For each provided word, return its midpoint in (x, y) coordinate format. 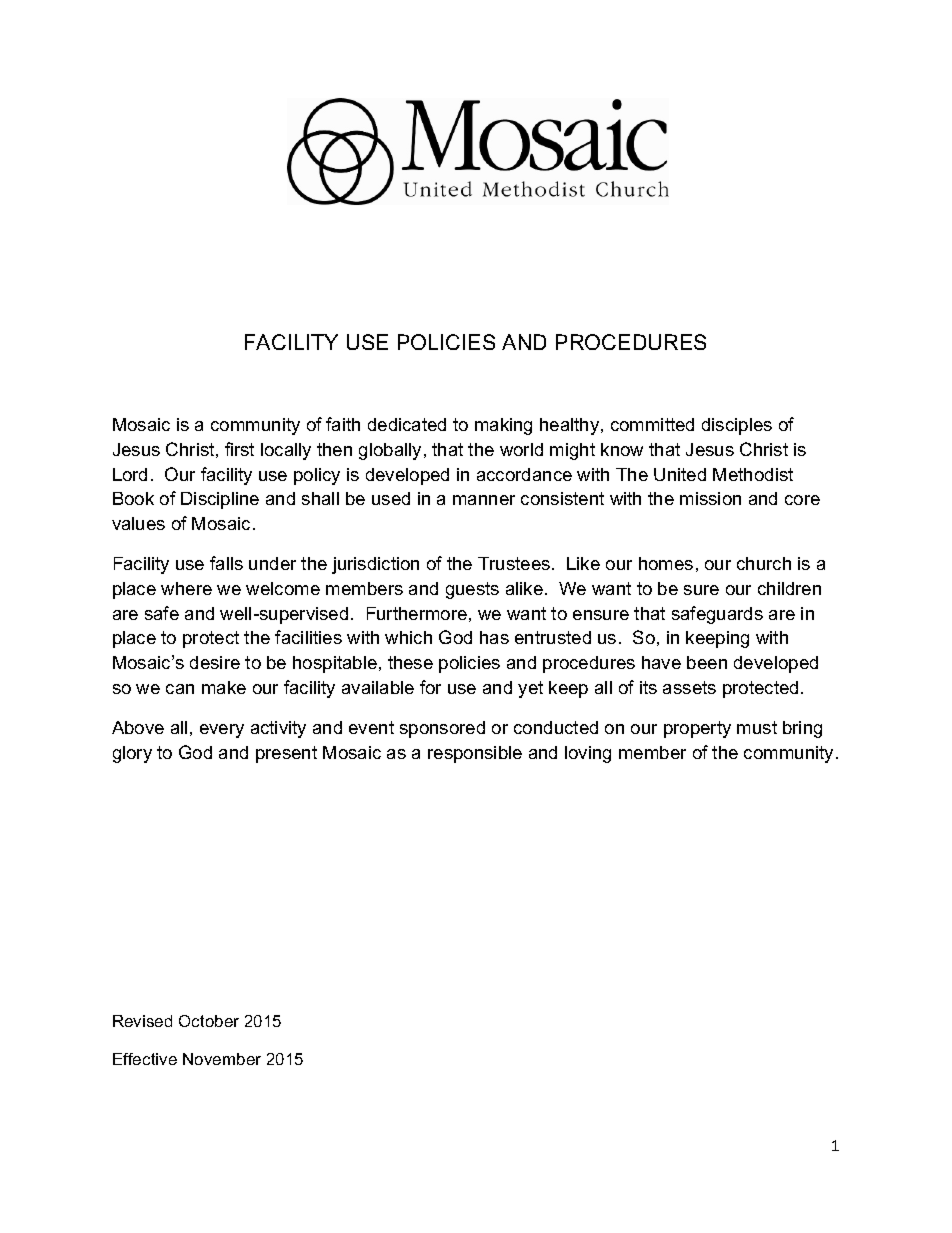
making (503, 426)
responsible (475, 754)
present (286, 754)
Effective (145, 1059)
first (239, 449)
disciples (737, 426)
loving (588, 754)
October (209, 1021)
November (222, 1059)
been (707, 662)
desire (215, 662)
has (494, 637)
